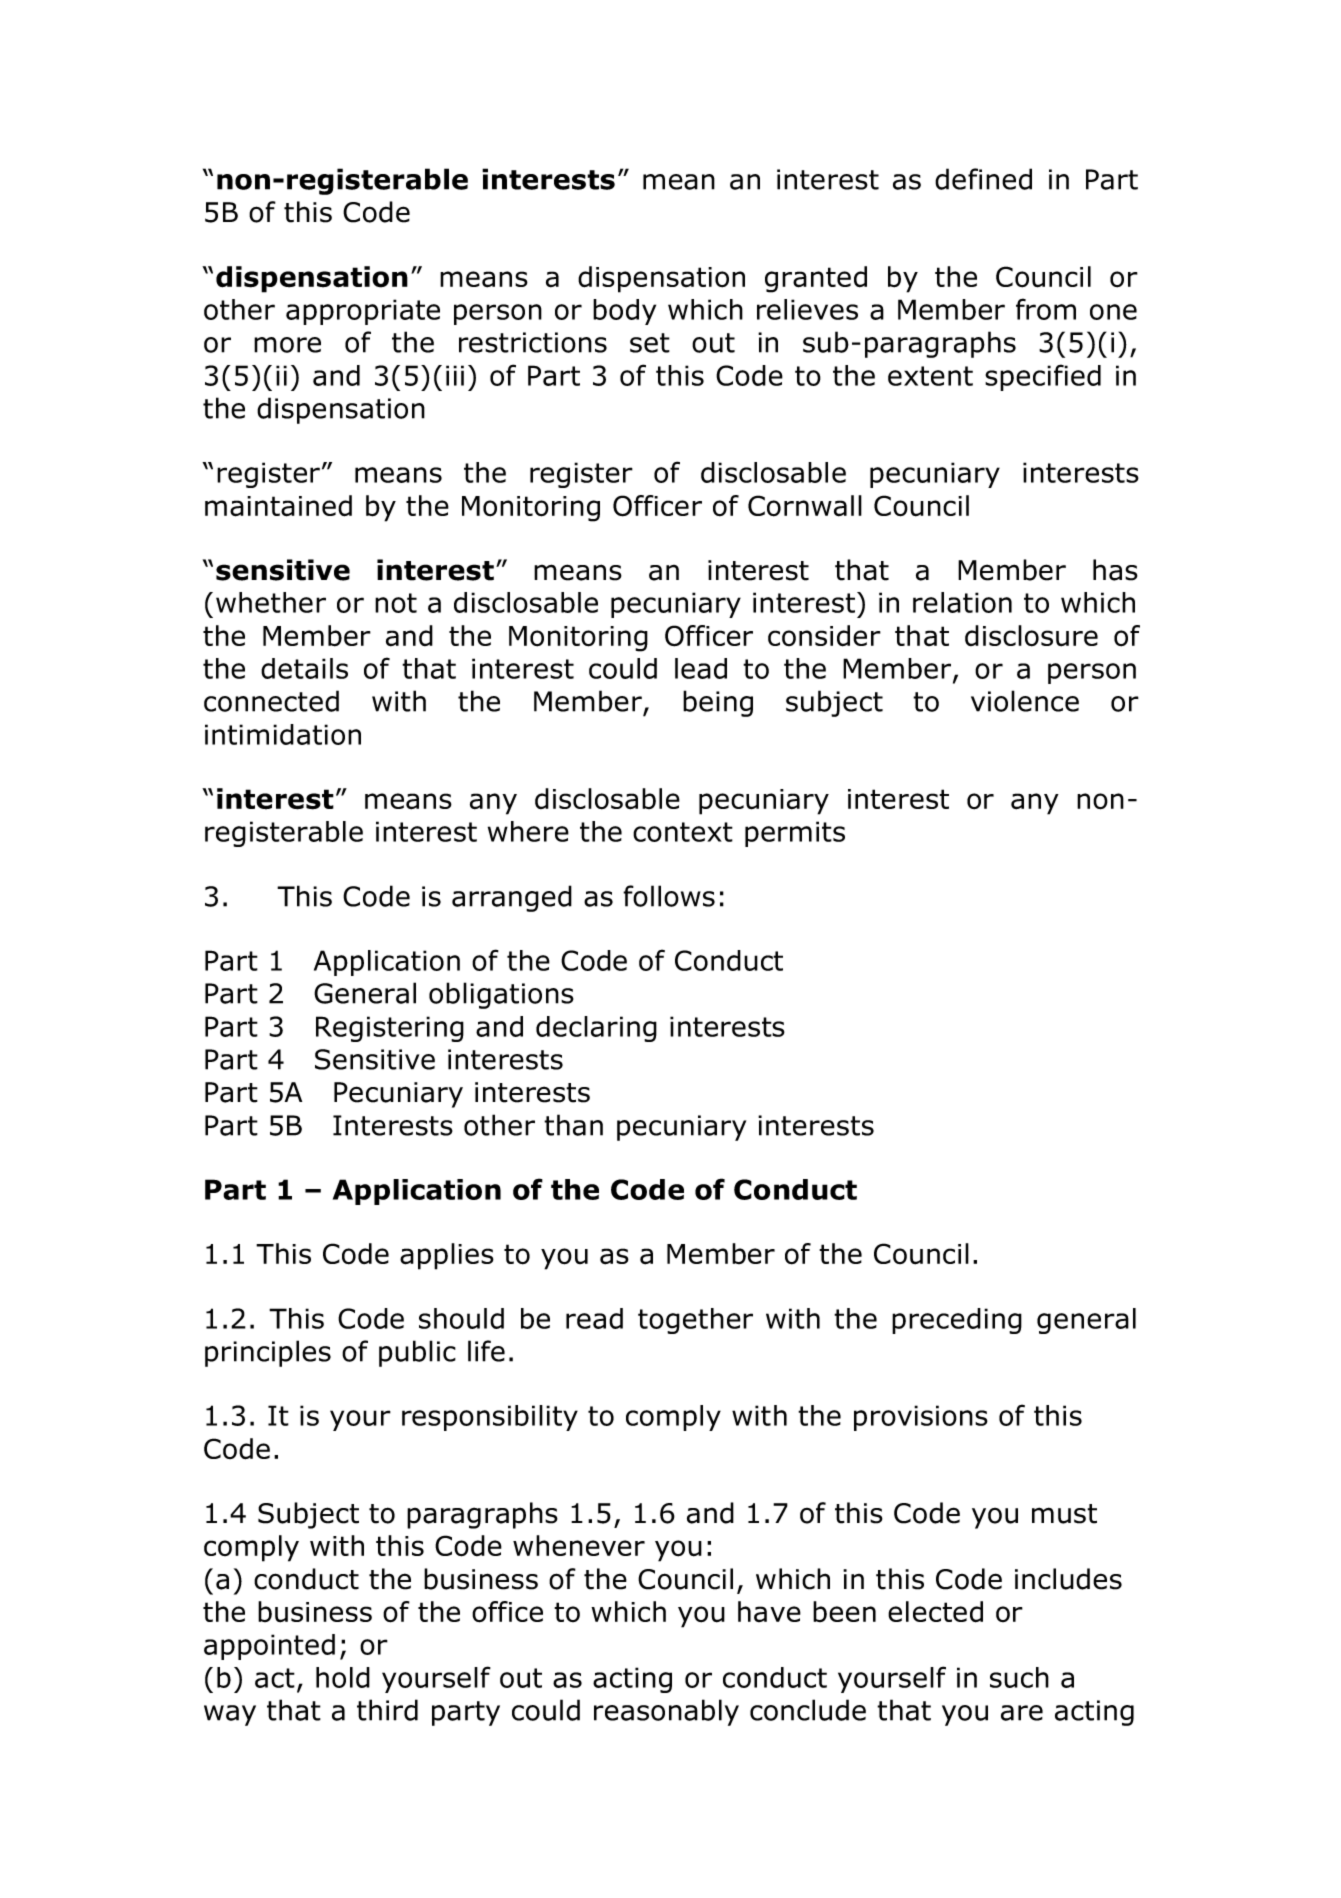  I want to click on defined, so click(983, 179).
